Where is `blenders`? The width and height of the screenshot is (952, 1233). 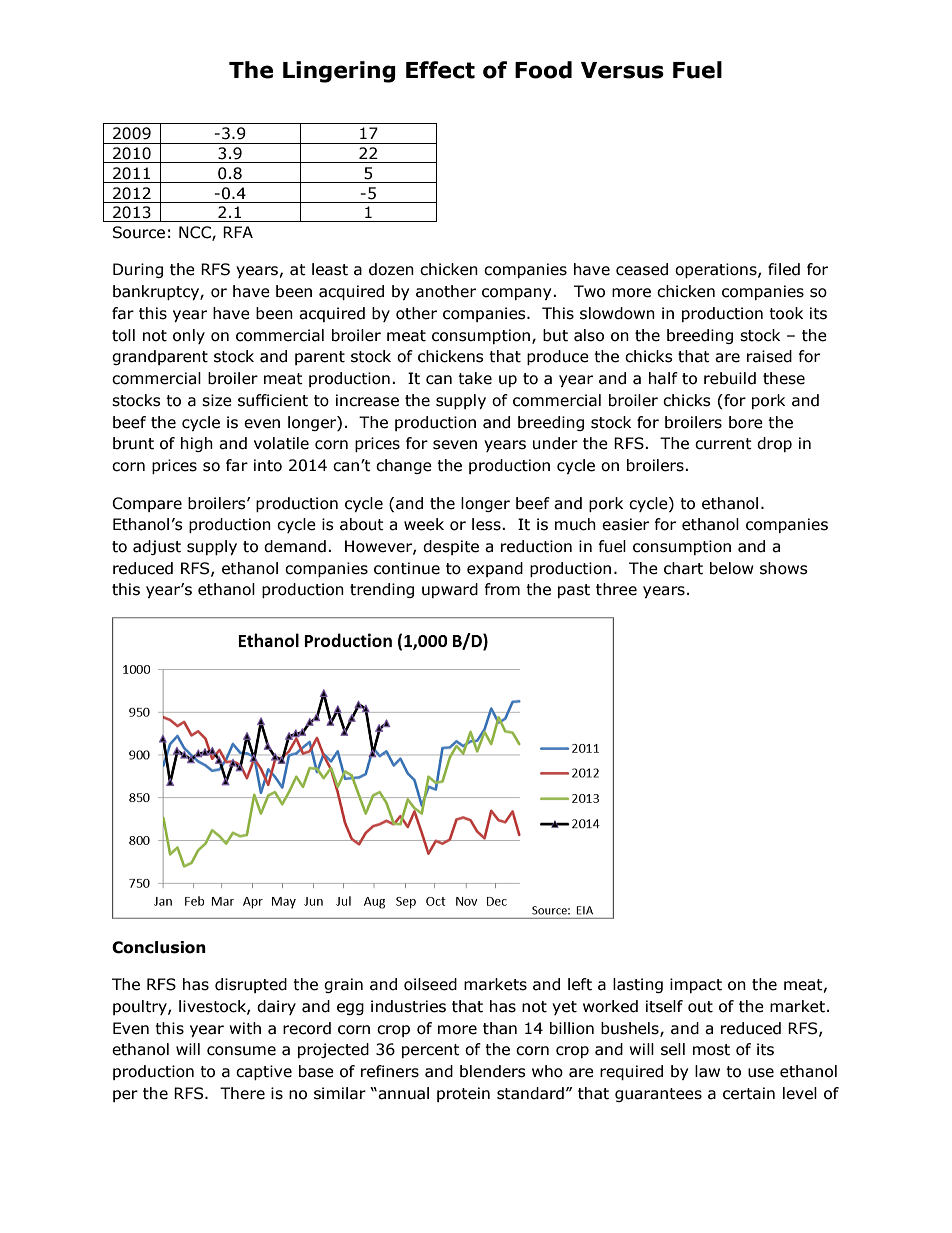
blenders is located at coordinates (493, 1071).
